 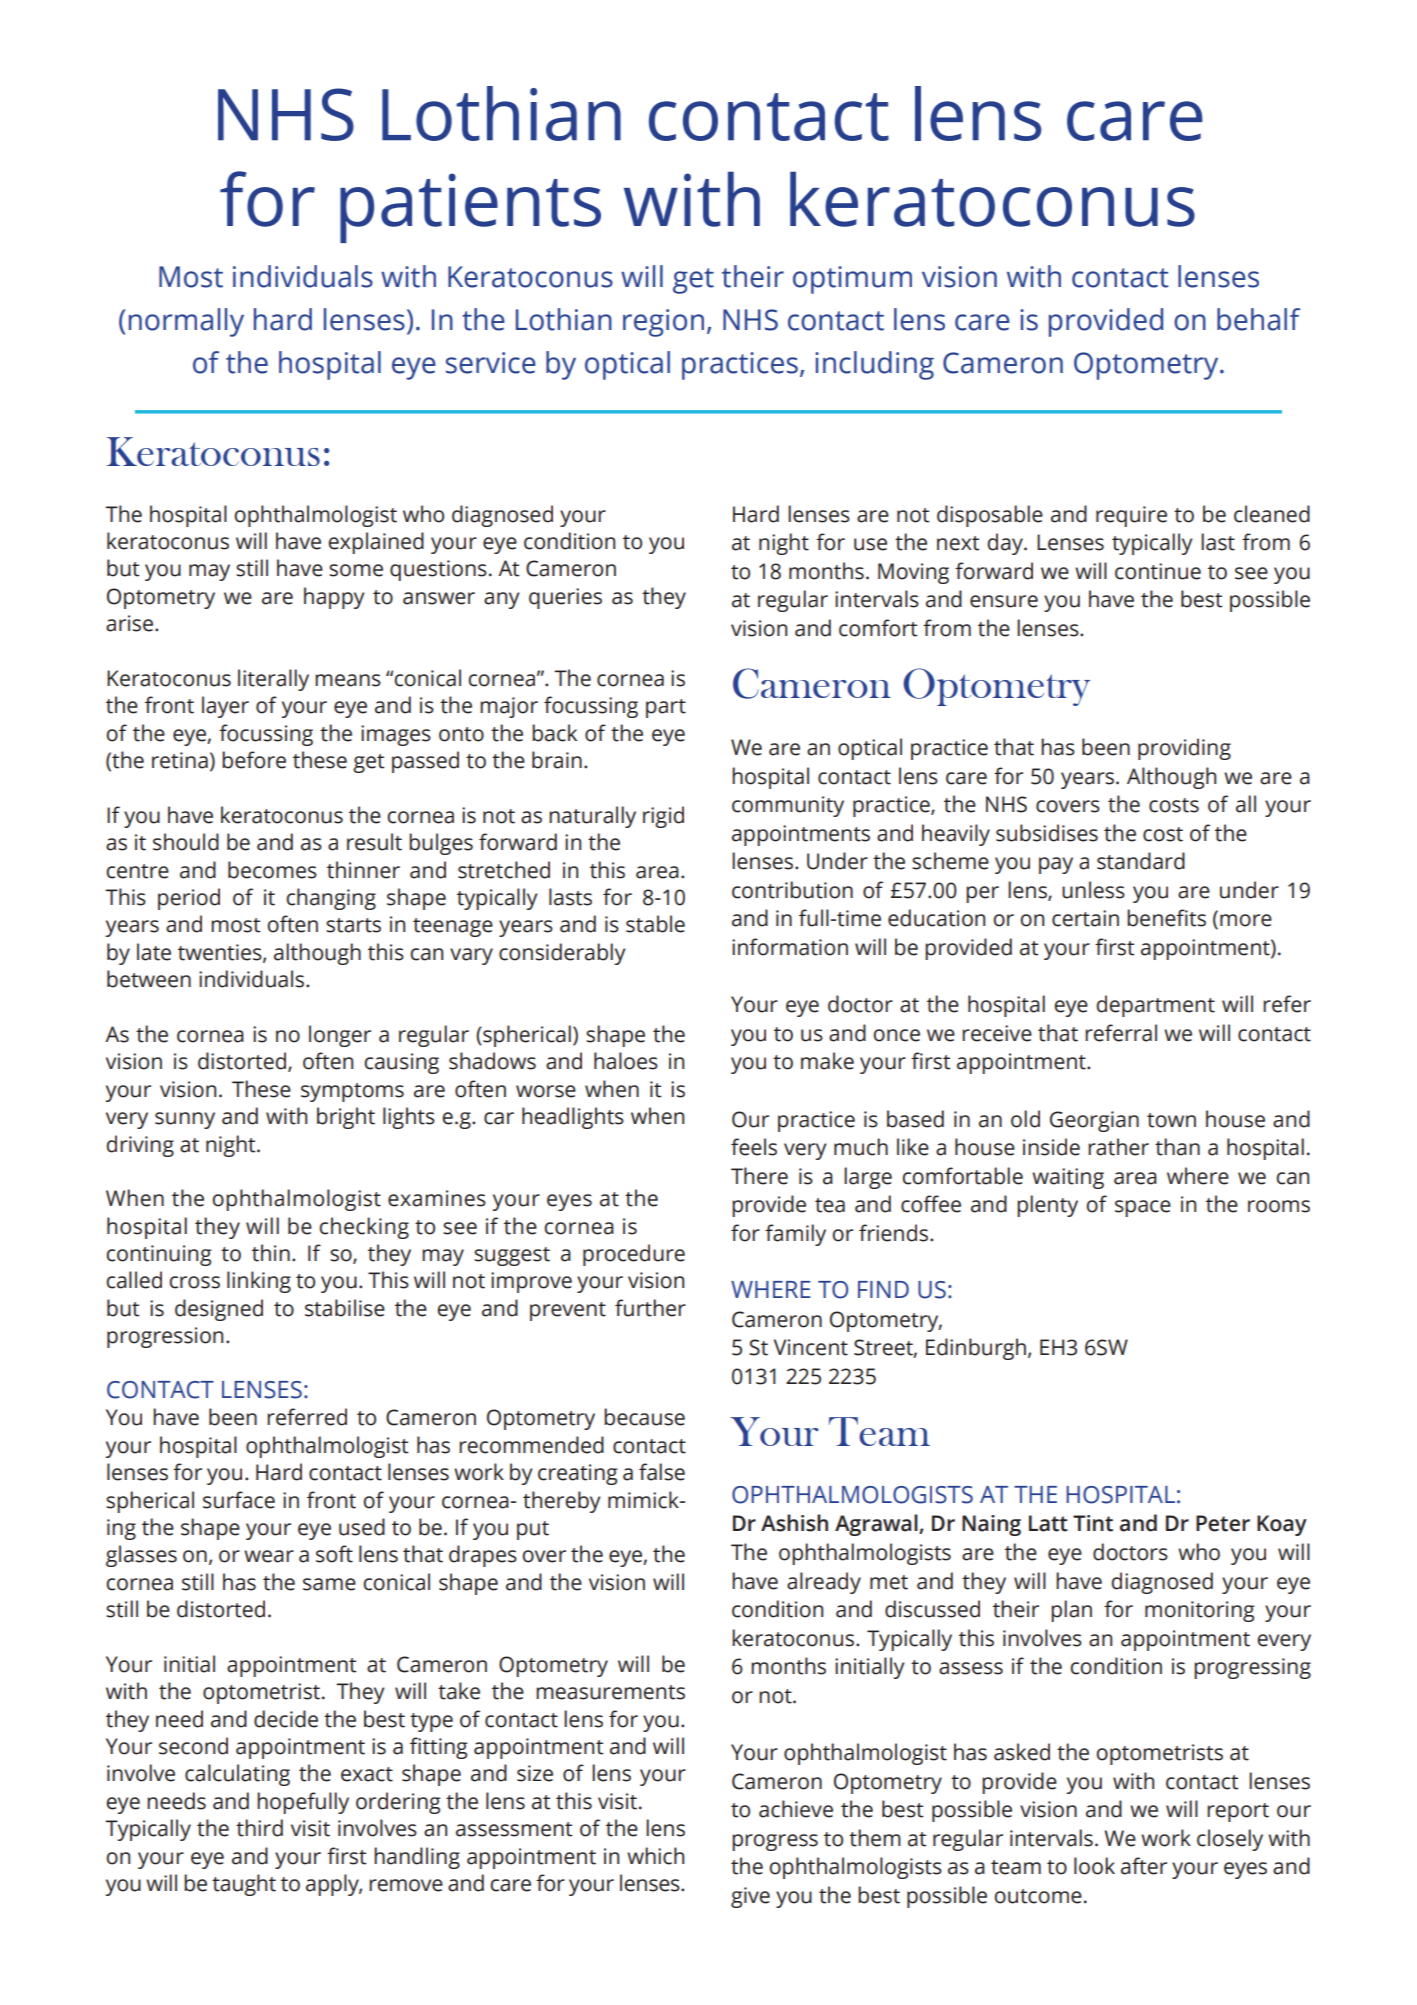 I want to click on literally, so click(x=273, y=680).
